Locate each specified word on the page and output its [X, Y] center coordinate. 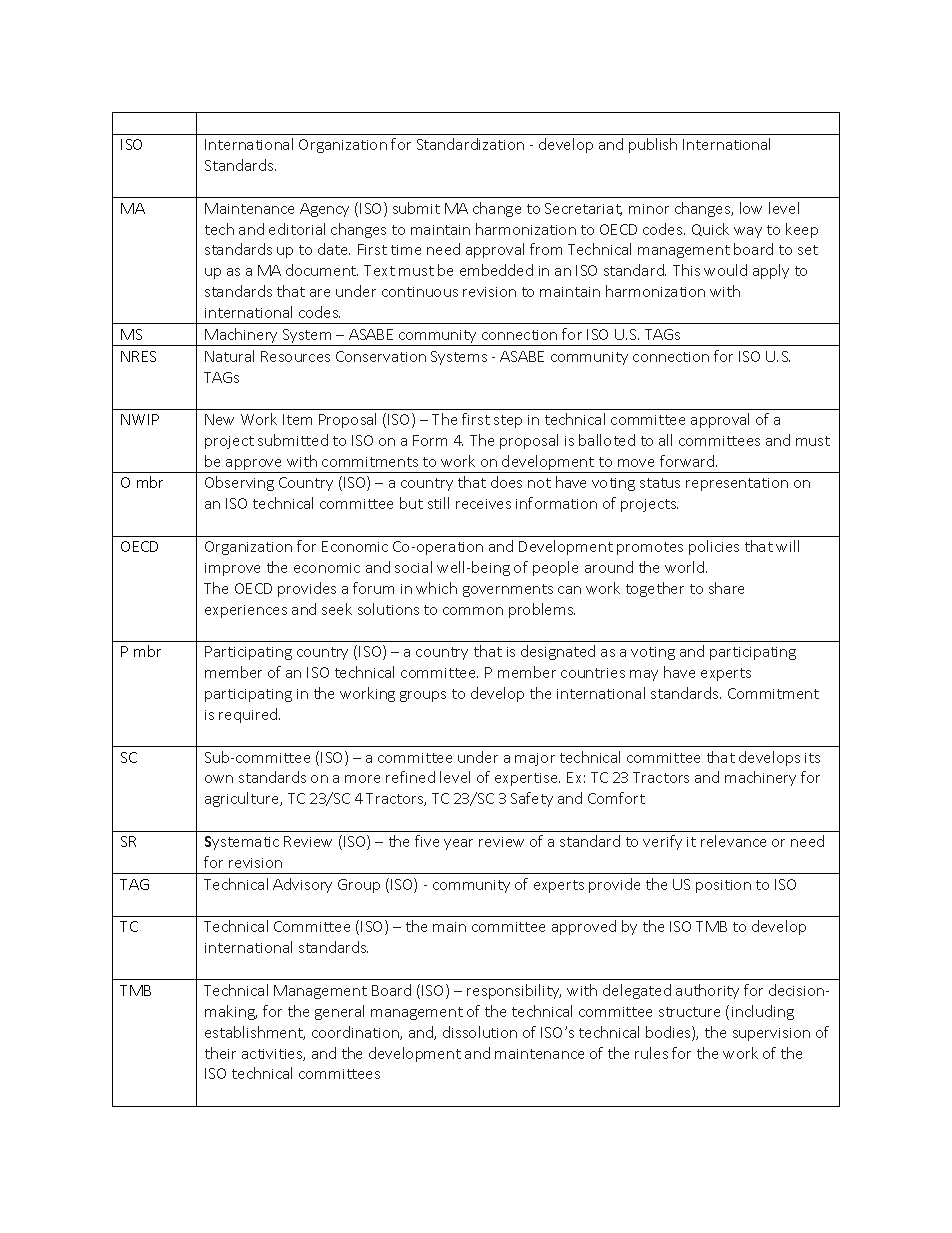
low [751, 208]
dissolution [480, 1032]
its [812, 758]
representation [737, 484]
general [339, 1012]
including [763, 1012]
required [249, 715]
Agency [324, 210]
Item [297, 419]
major [535, 759]
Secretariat [583, 209]
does [506, 482]
